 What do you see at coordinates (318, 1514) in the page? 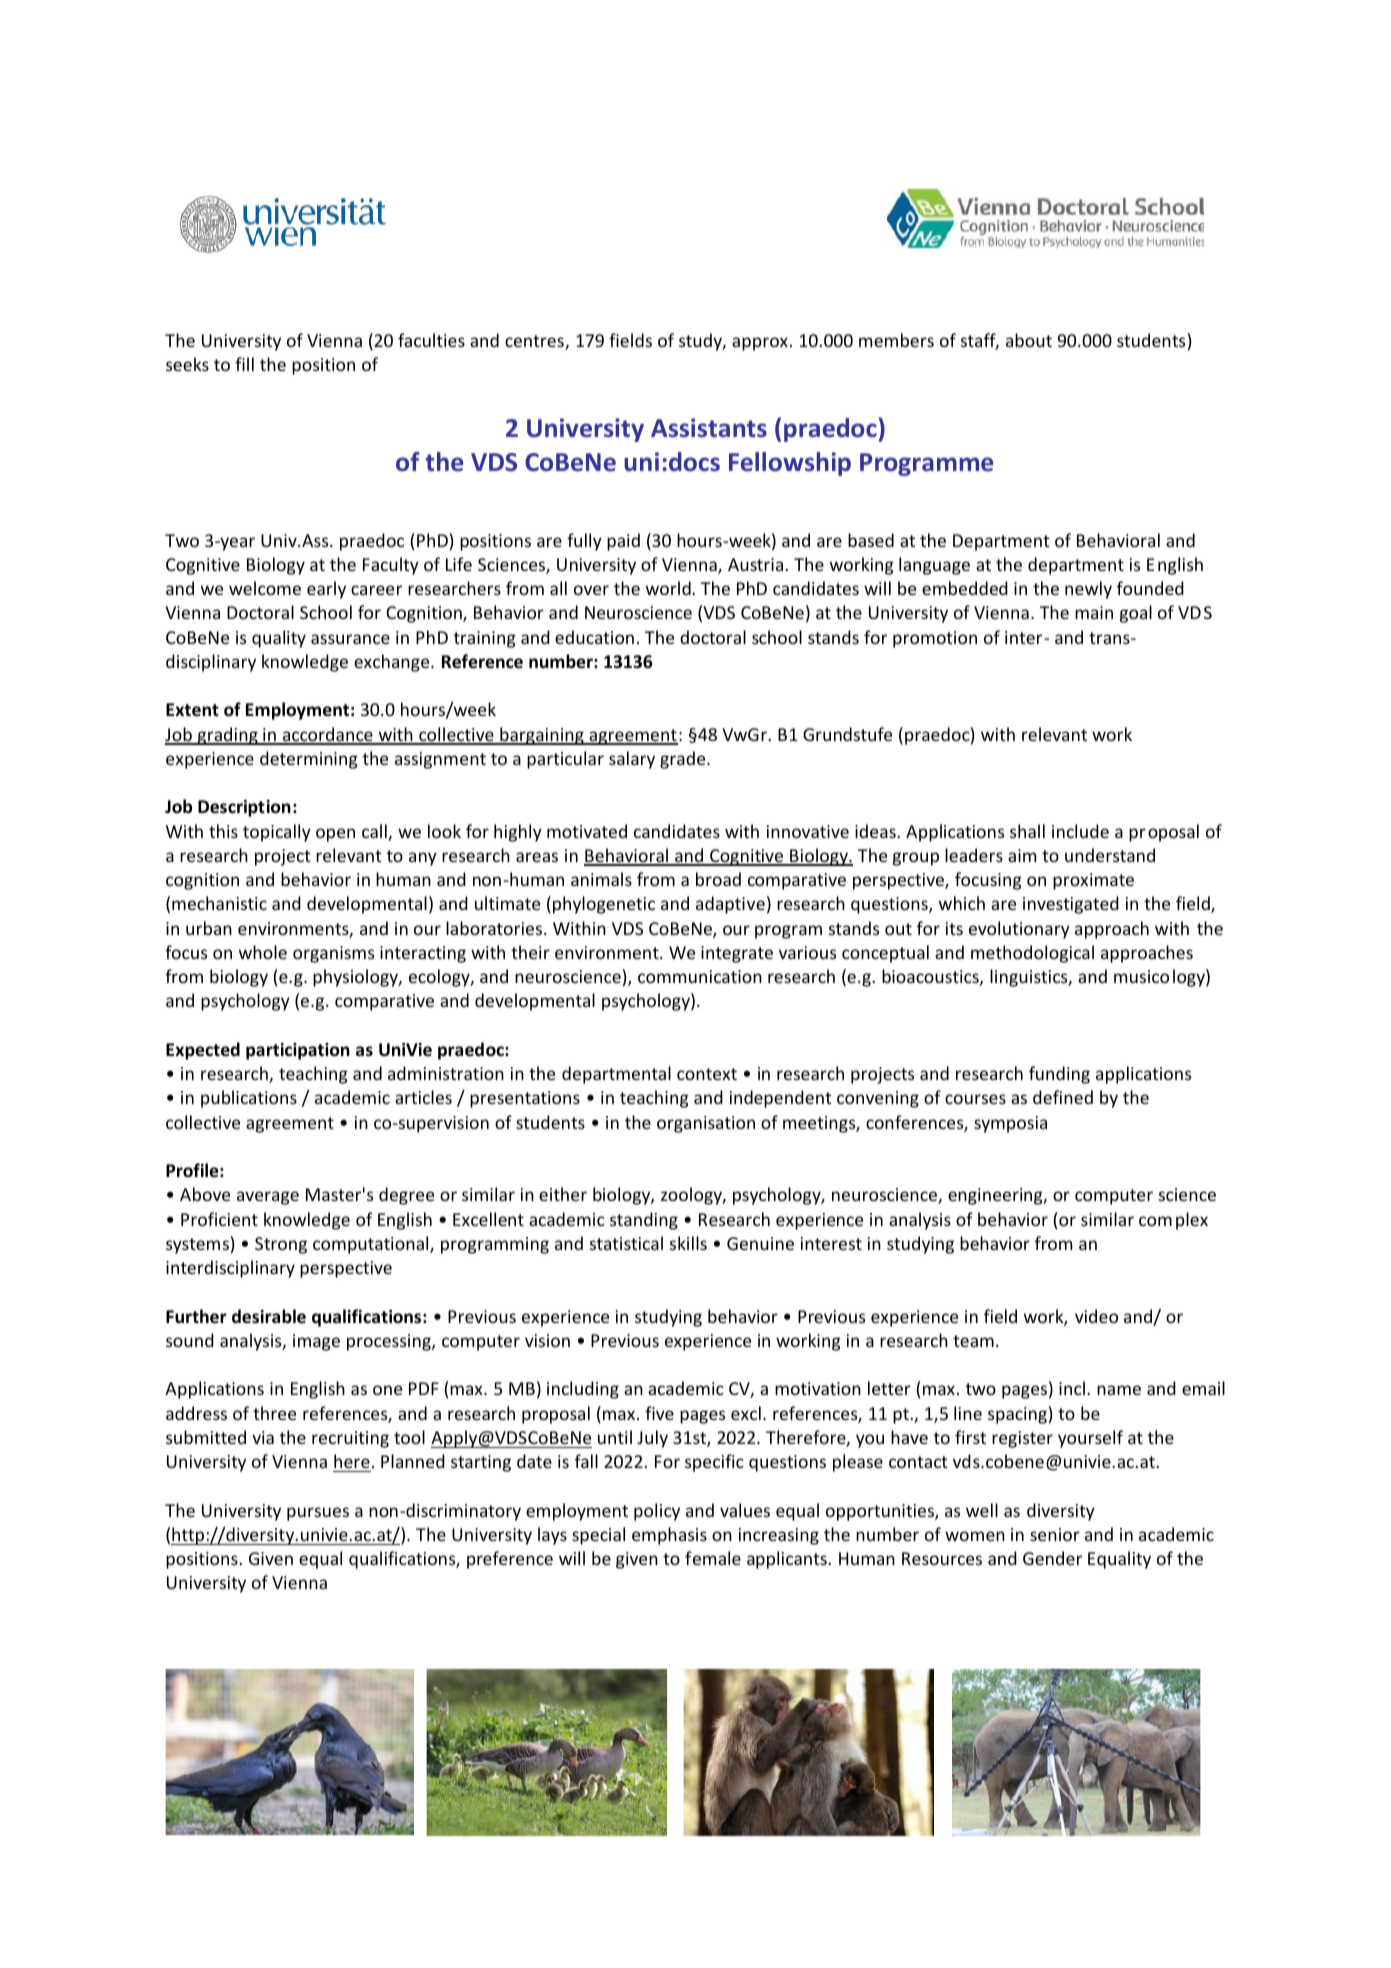
I see `pursues` at bounding box center [318, 1514].
